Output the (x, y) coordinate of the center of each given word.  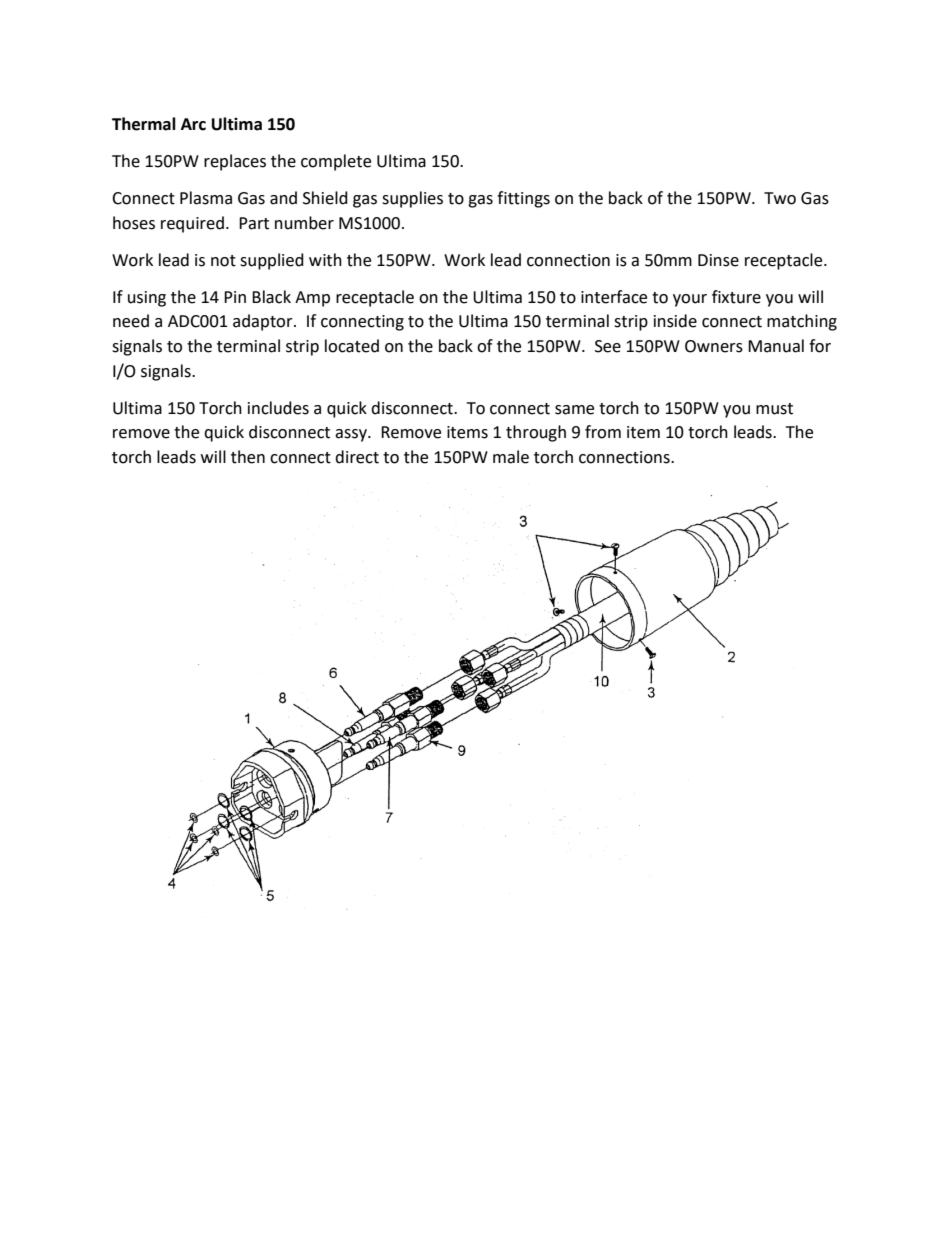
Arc (193, 124)
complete (336, 162)
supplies (412, 199)
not (223, 261)
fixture (736, 297)
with (325, 260)
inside (675, 321)
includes (278, 408)
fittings (523, 199)
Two (780, 198)
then (248, 457)
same (574, 410)
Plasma (206, 198)
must (774, 409)
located (352, 346)
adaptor (264, 322)
